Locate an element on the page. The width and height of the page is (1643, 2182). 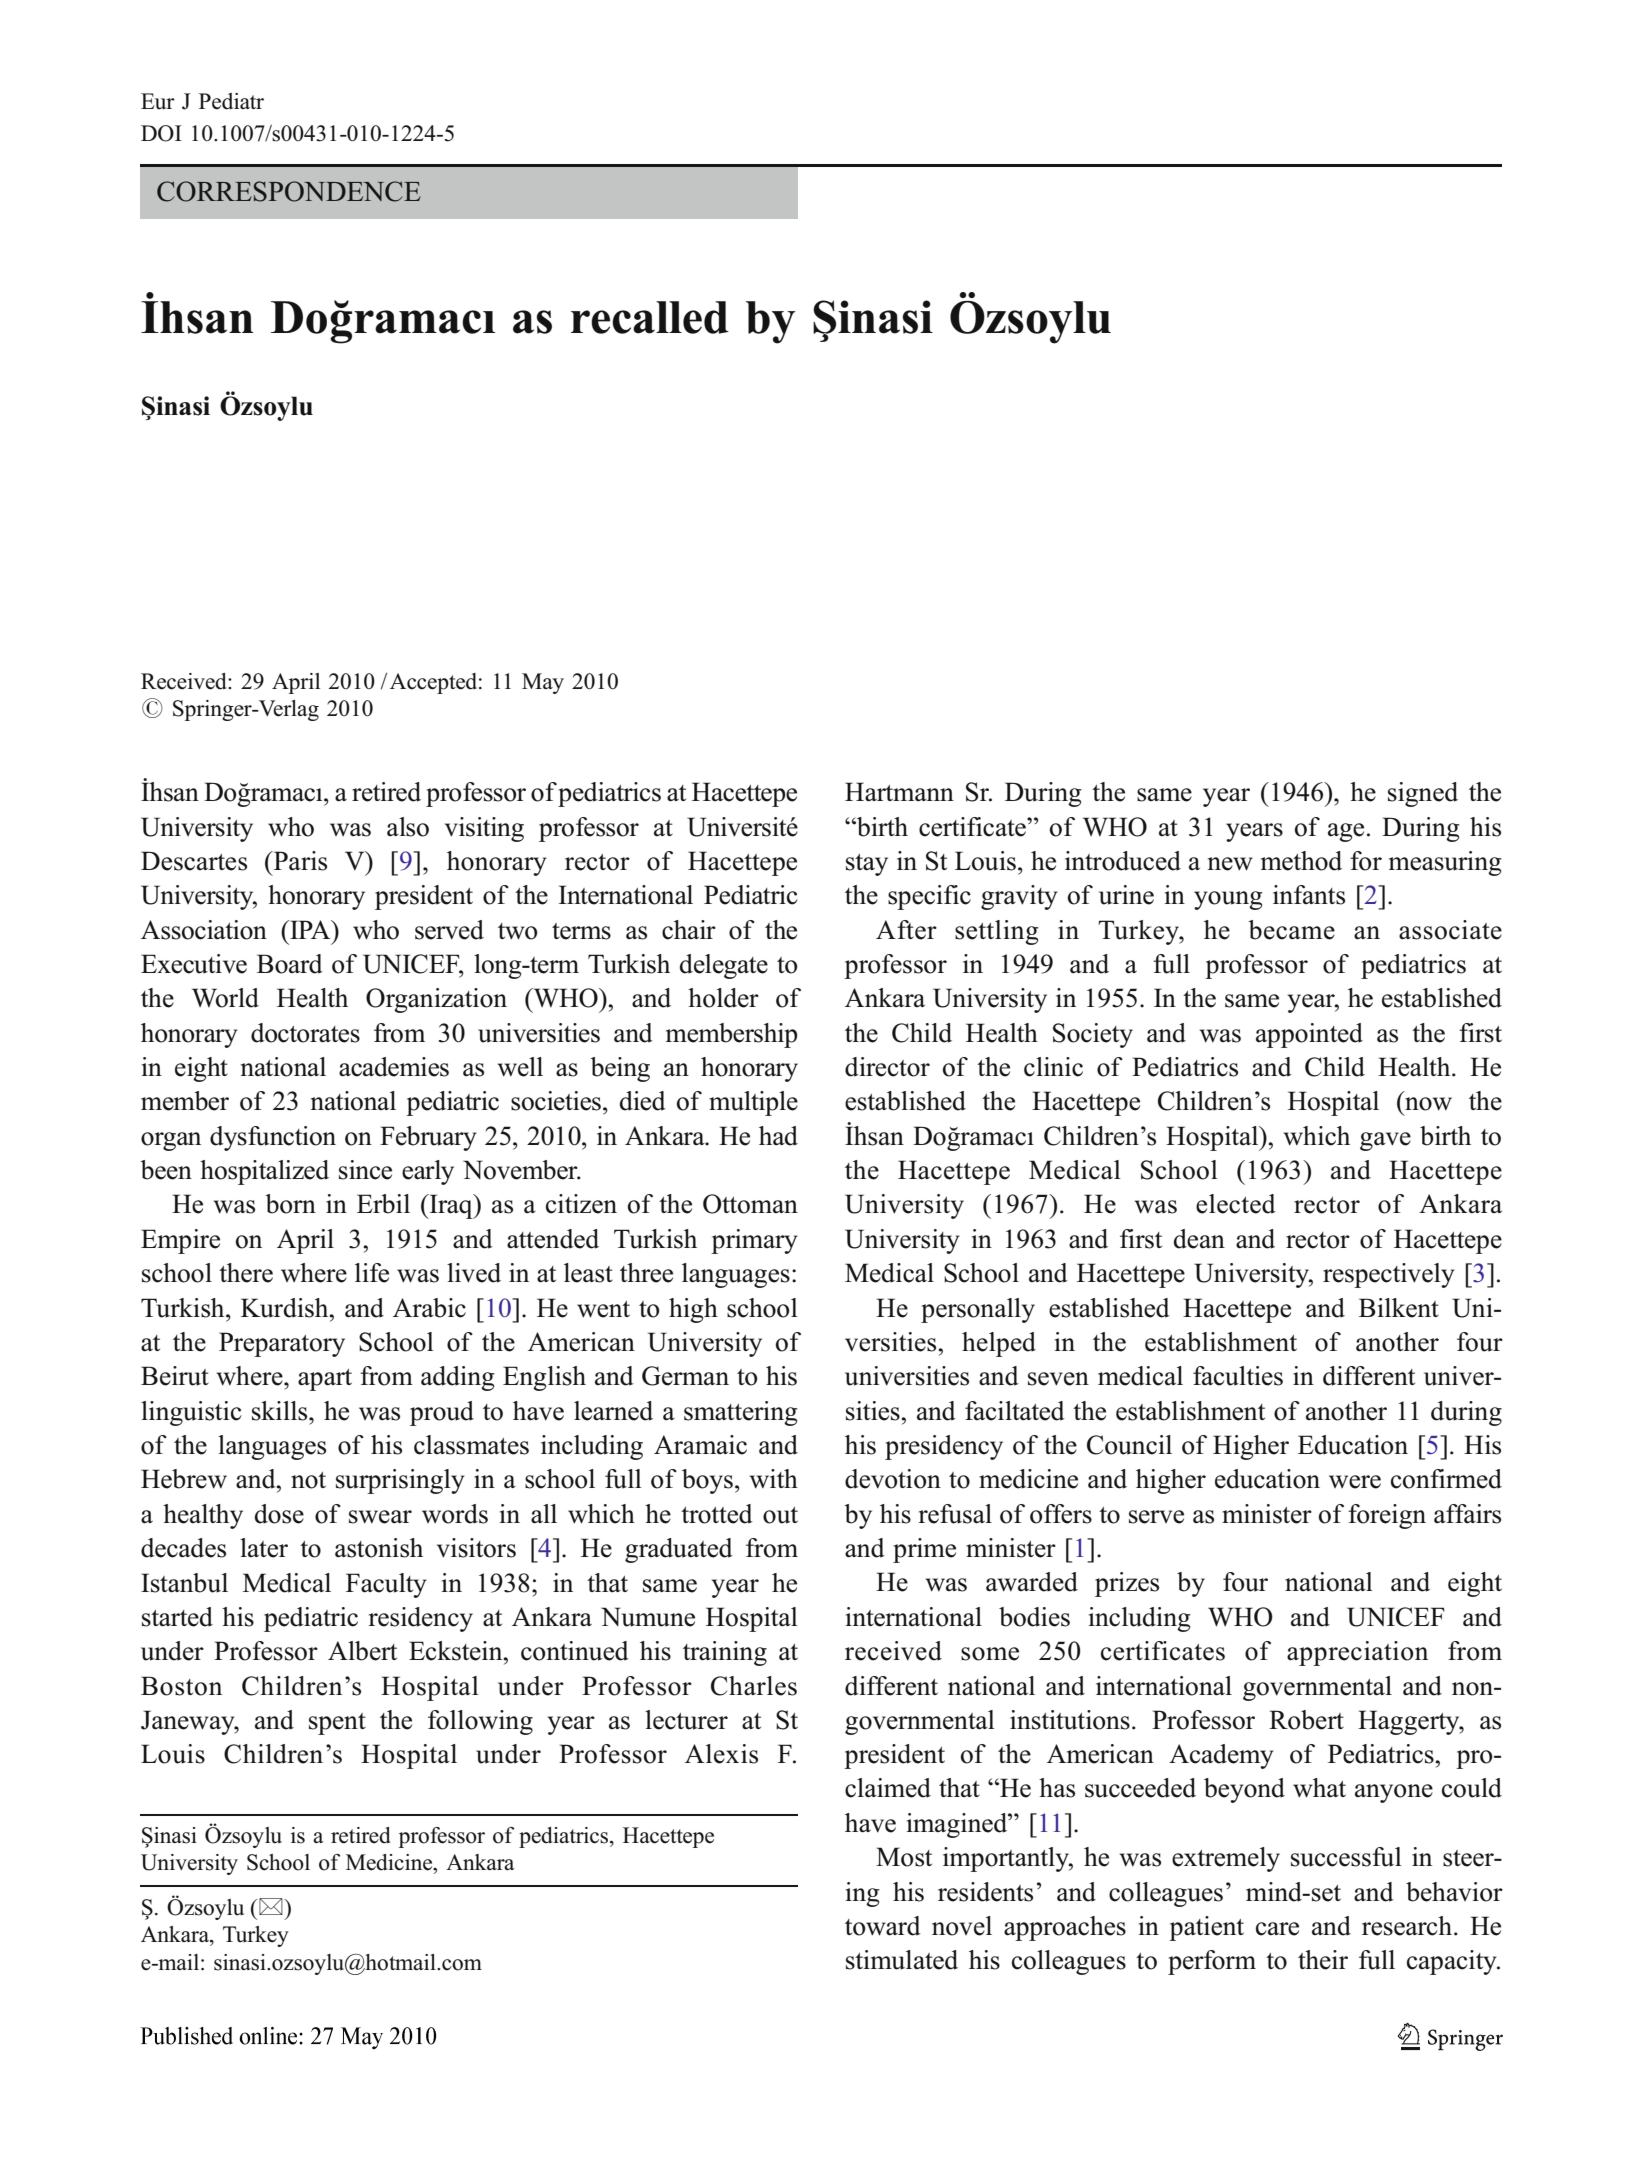
care is located at coordinates (1277, 1929).
